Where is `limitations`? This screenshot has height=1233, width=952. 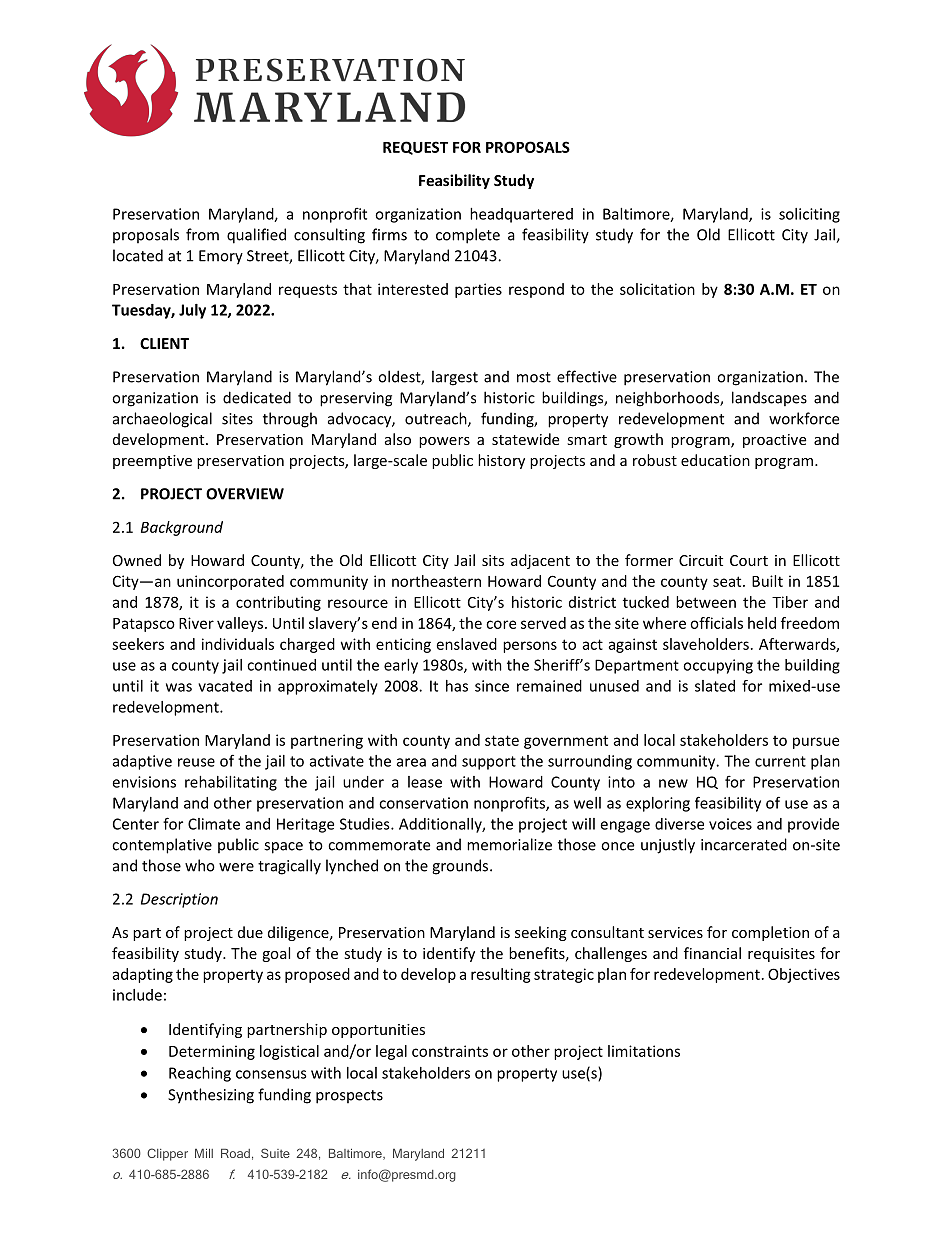 limitations is located at coordinates (644, 1051).
